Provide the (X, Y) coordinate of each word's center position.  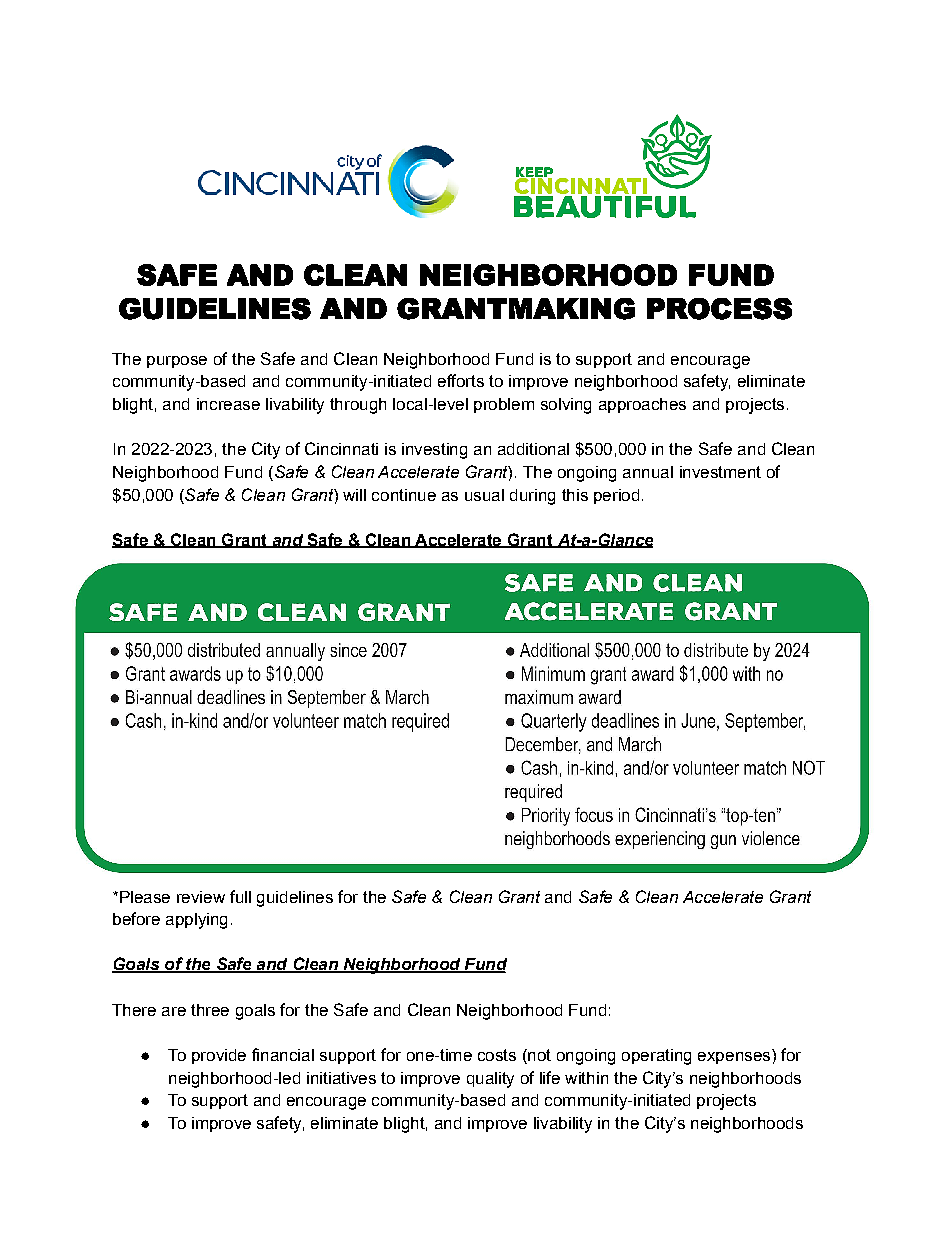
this (575, 495)
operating (656, 1057)
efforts (461, 380)
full (240, 896)
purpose (177, 362)
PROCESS (719, 309)
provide (219, 1056)
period (616, 496)
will (354, 495)
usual (484, 495)
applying (196, 921)
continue (404, 495)
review (201, 897)
